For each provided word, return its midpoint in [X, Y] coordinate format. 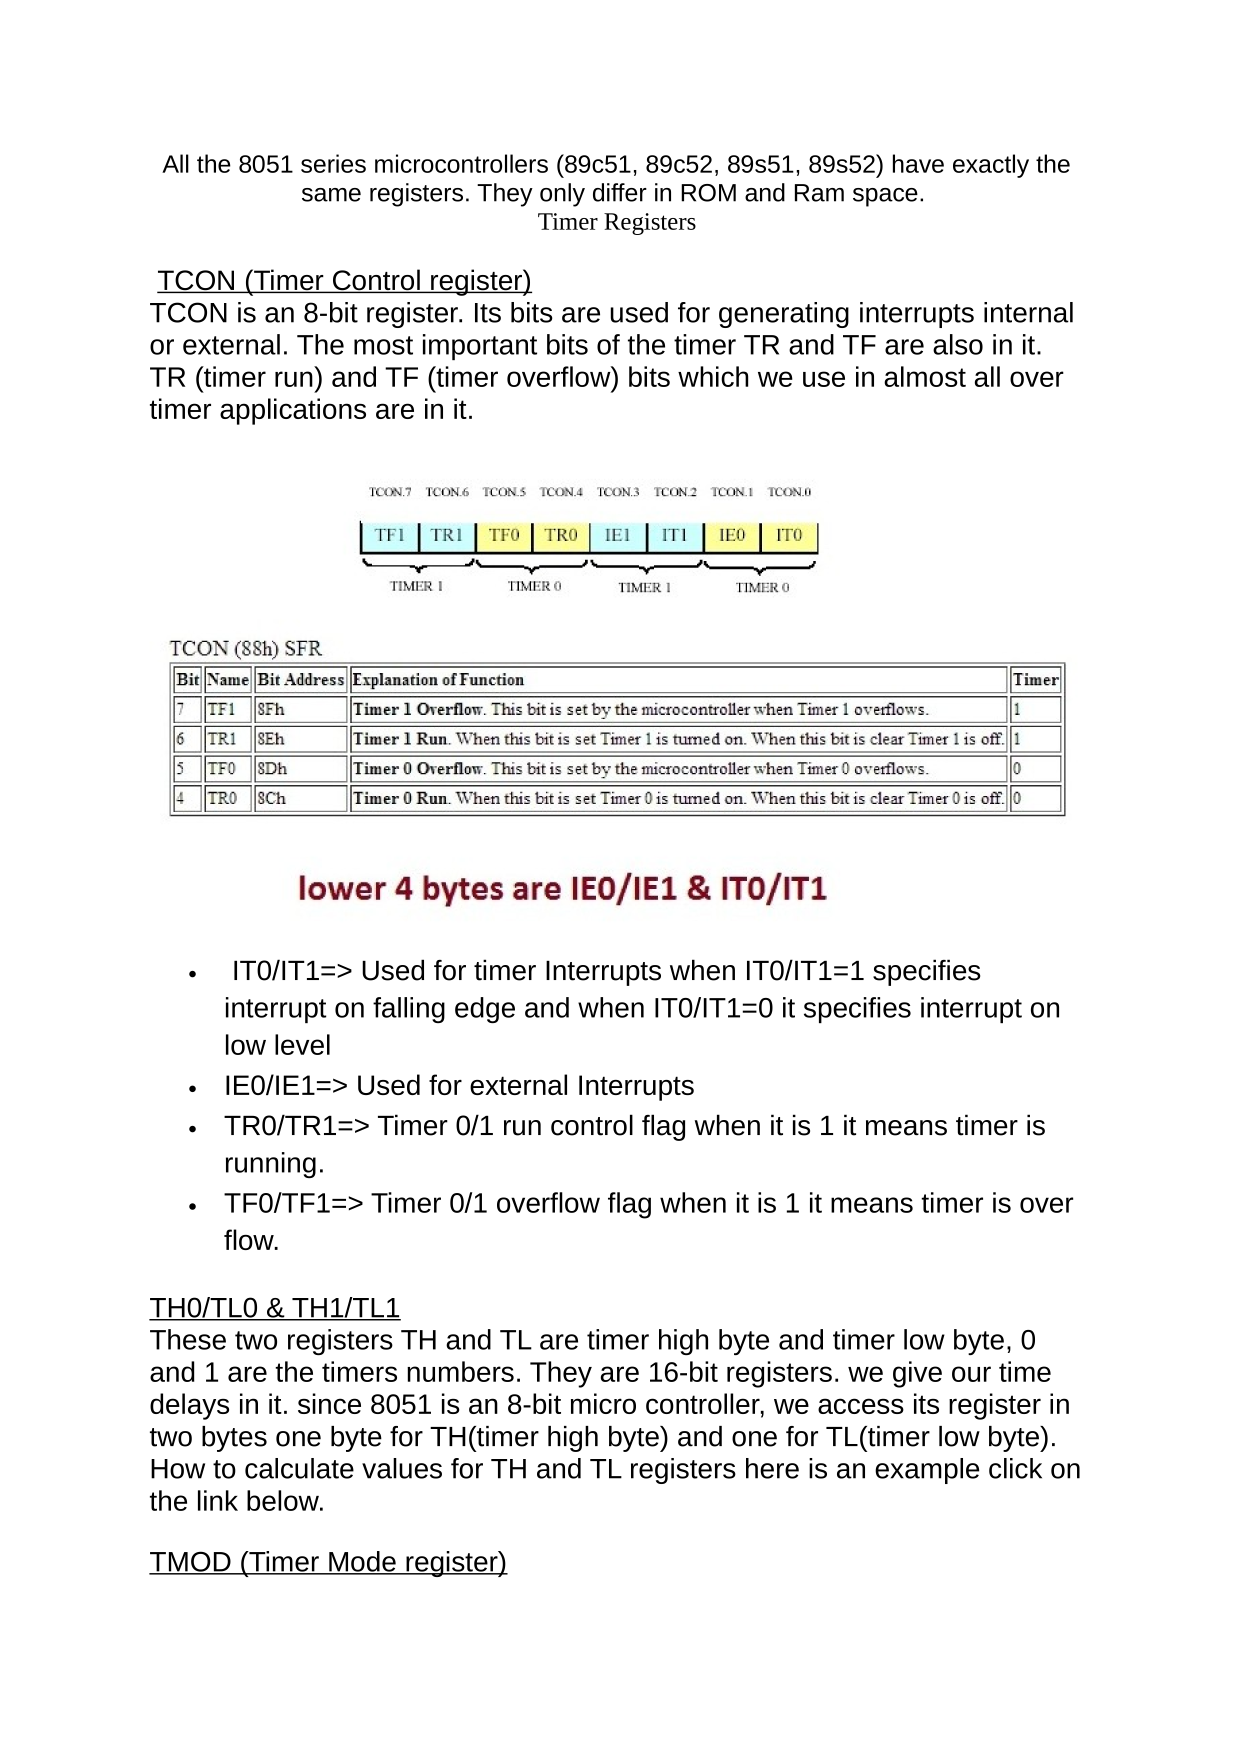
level [302, 1044]
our [971, 1374]
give [917, 1374]
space [885, 197]
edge [485, 1010]
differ [620, 192]
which [713, 376]
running [271, 1165]
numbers [460, 1371]
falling [409, 1010]
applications [293, 411]
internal [1028, 312]
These [188, 1339]
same [331, 195]
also [958, 344]
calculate [299, 1468]
